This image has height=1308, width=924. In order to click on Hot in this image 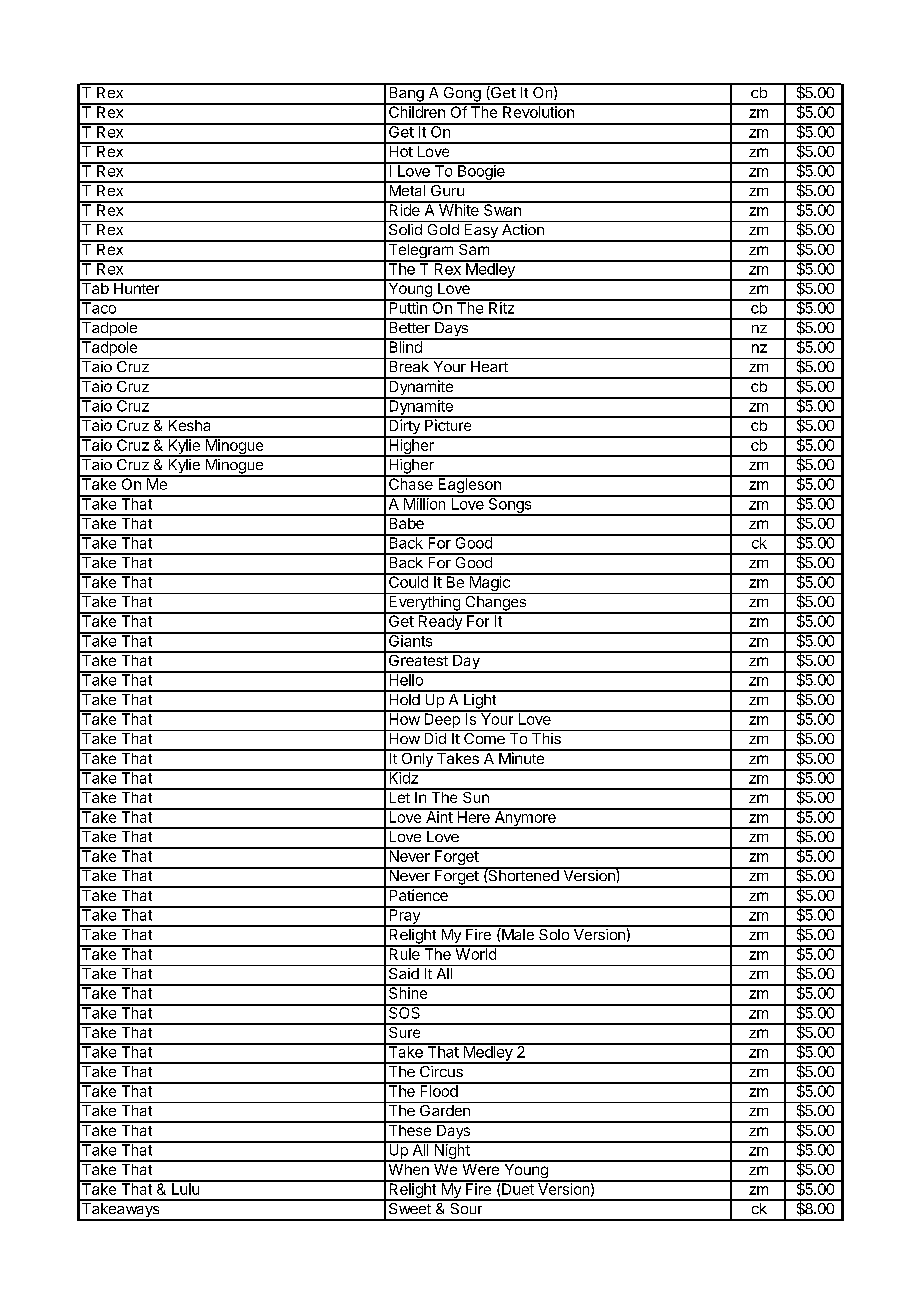, I will do `click(400, 150)`.
